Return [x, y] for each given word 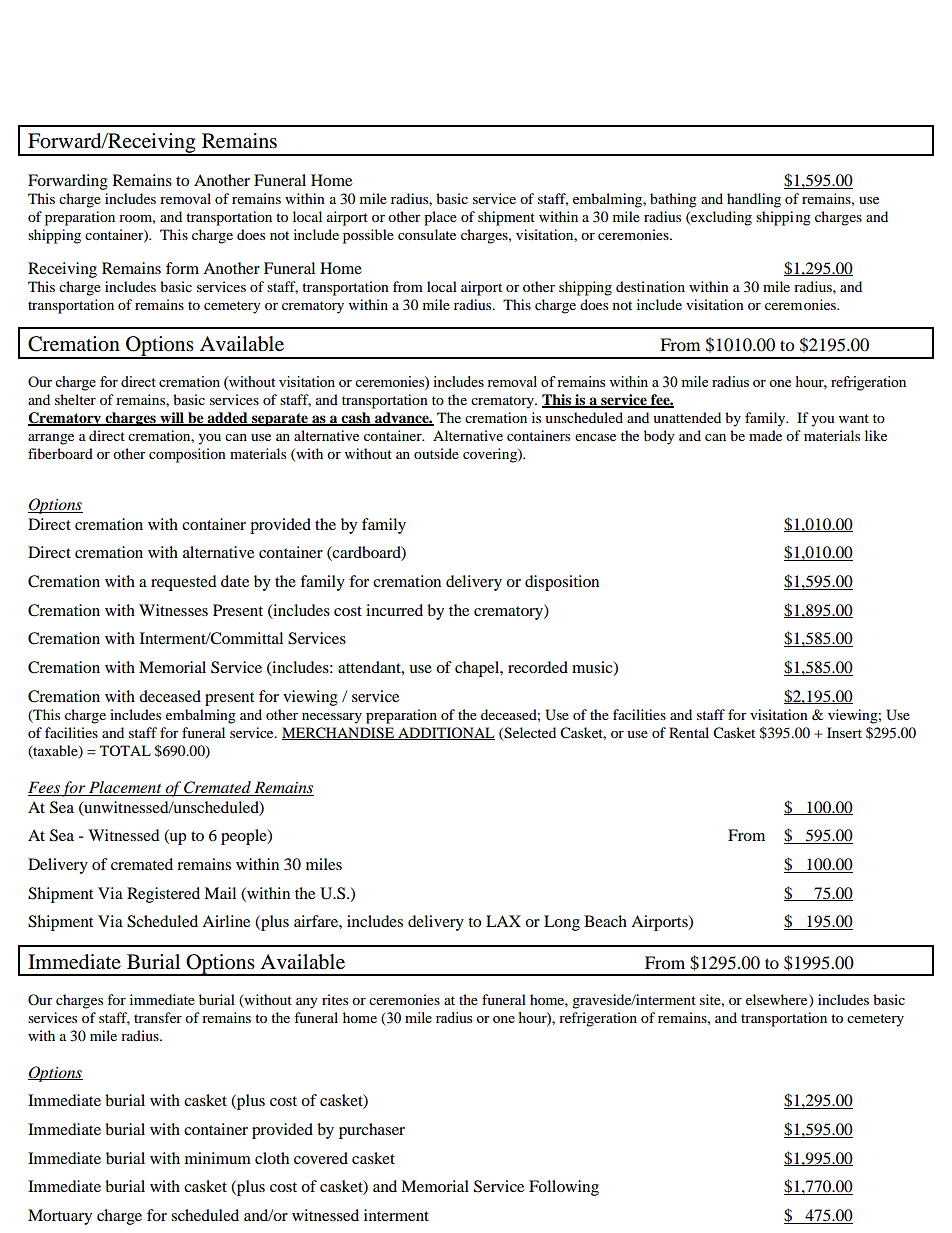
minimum [218, 1158]
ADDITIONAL [445, 733]
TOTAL [125, 750]
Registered [163, 895]
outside [436, 453]
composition [187, 455]
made [765, 435]
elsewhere [778, 999]
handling [754, 200]
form [182, 268]
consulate [427, 234]
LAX [503, 921]
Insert [844, 732]
